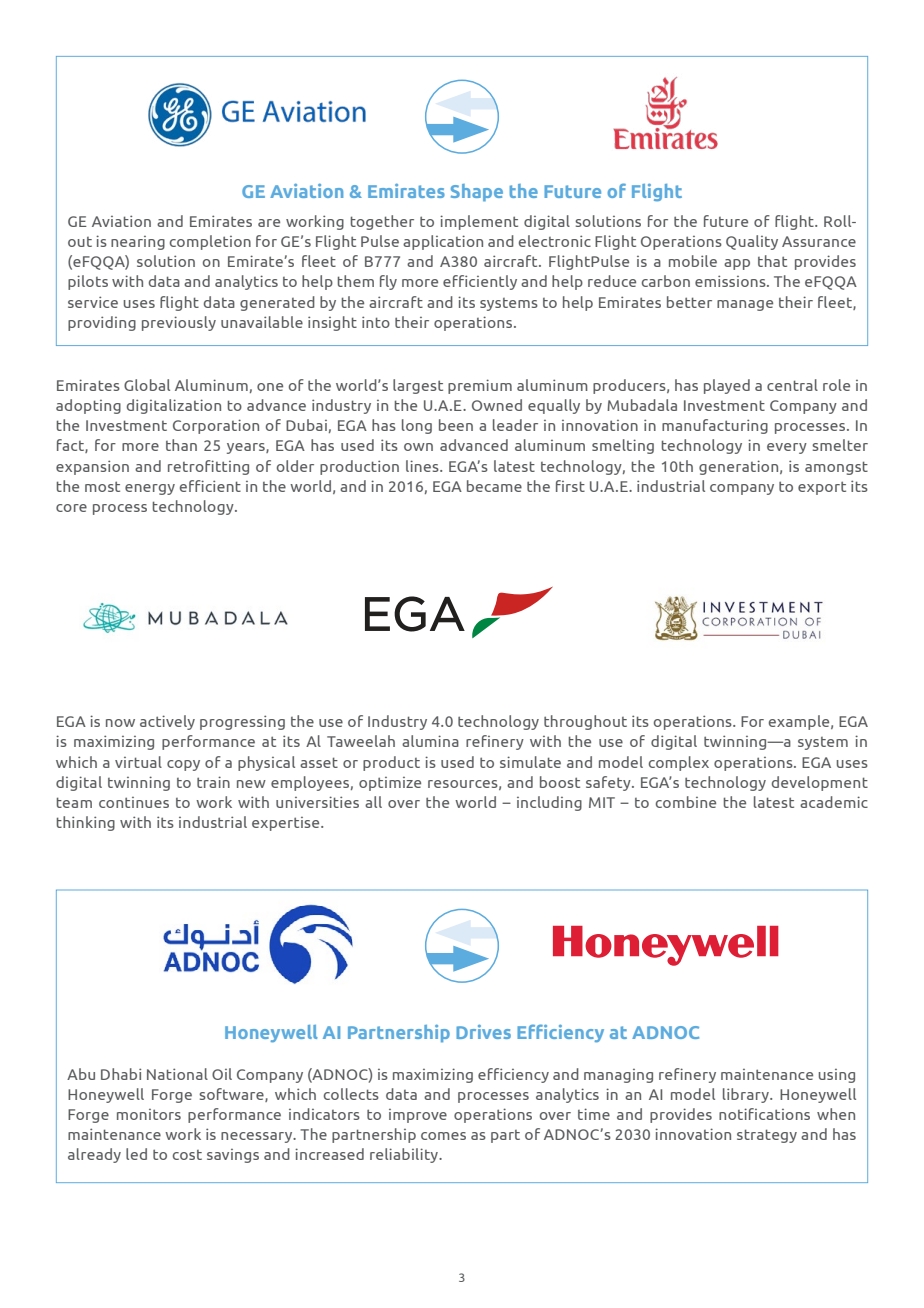 This image has width=924, height=1308. What do you see at coordinates (138, 243) in the image?
I see `nearing` at bounding box center [138, 243].
